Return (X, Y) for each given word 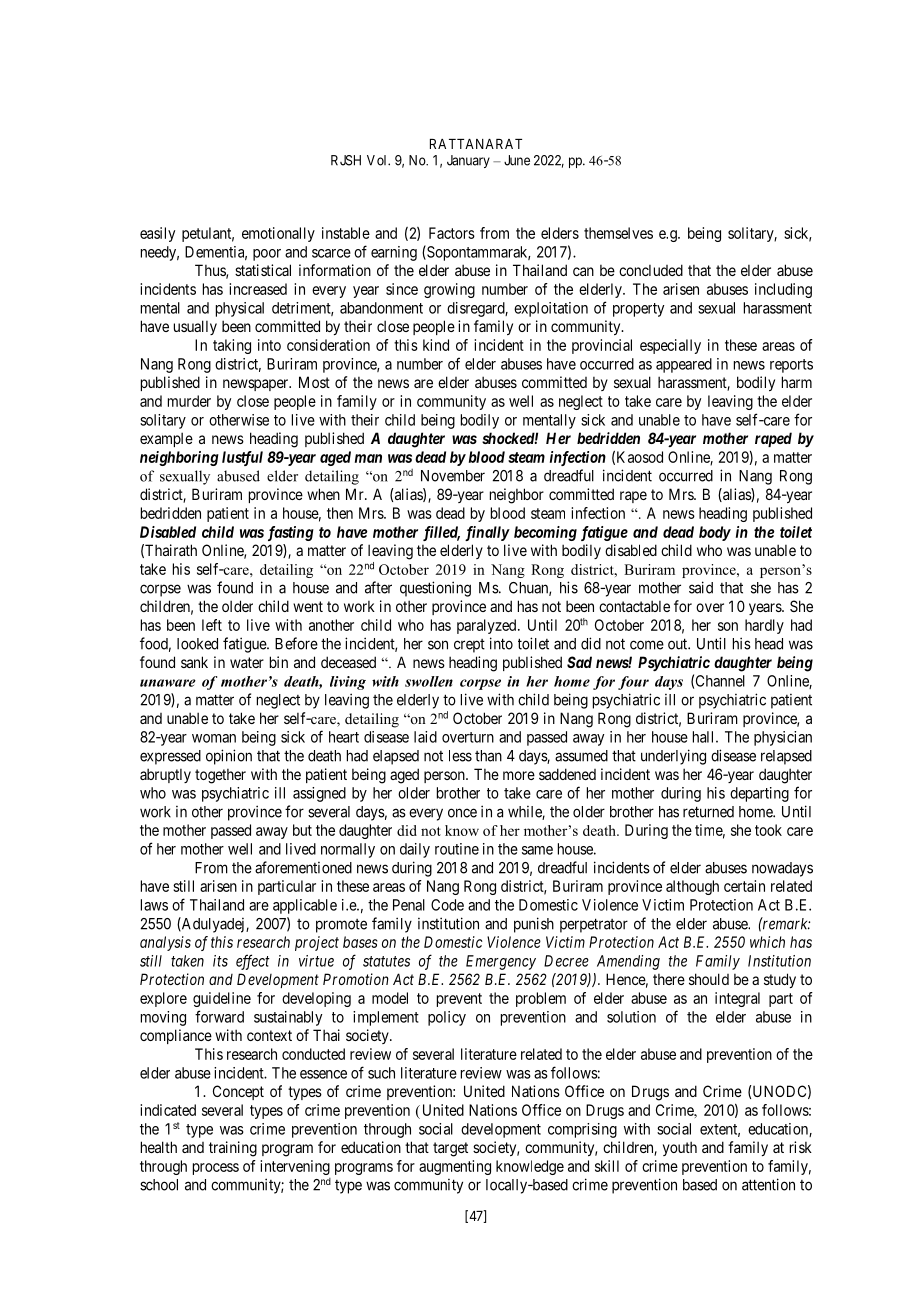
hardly (764, 626)
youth (680, 1148)
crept (469, 646)
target (450, 1149)
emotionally (278, 234)
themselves (618, 233)
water (247, 662)
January (468, 161)
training (233, 1149)
